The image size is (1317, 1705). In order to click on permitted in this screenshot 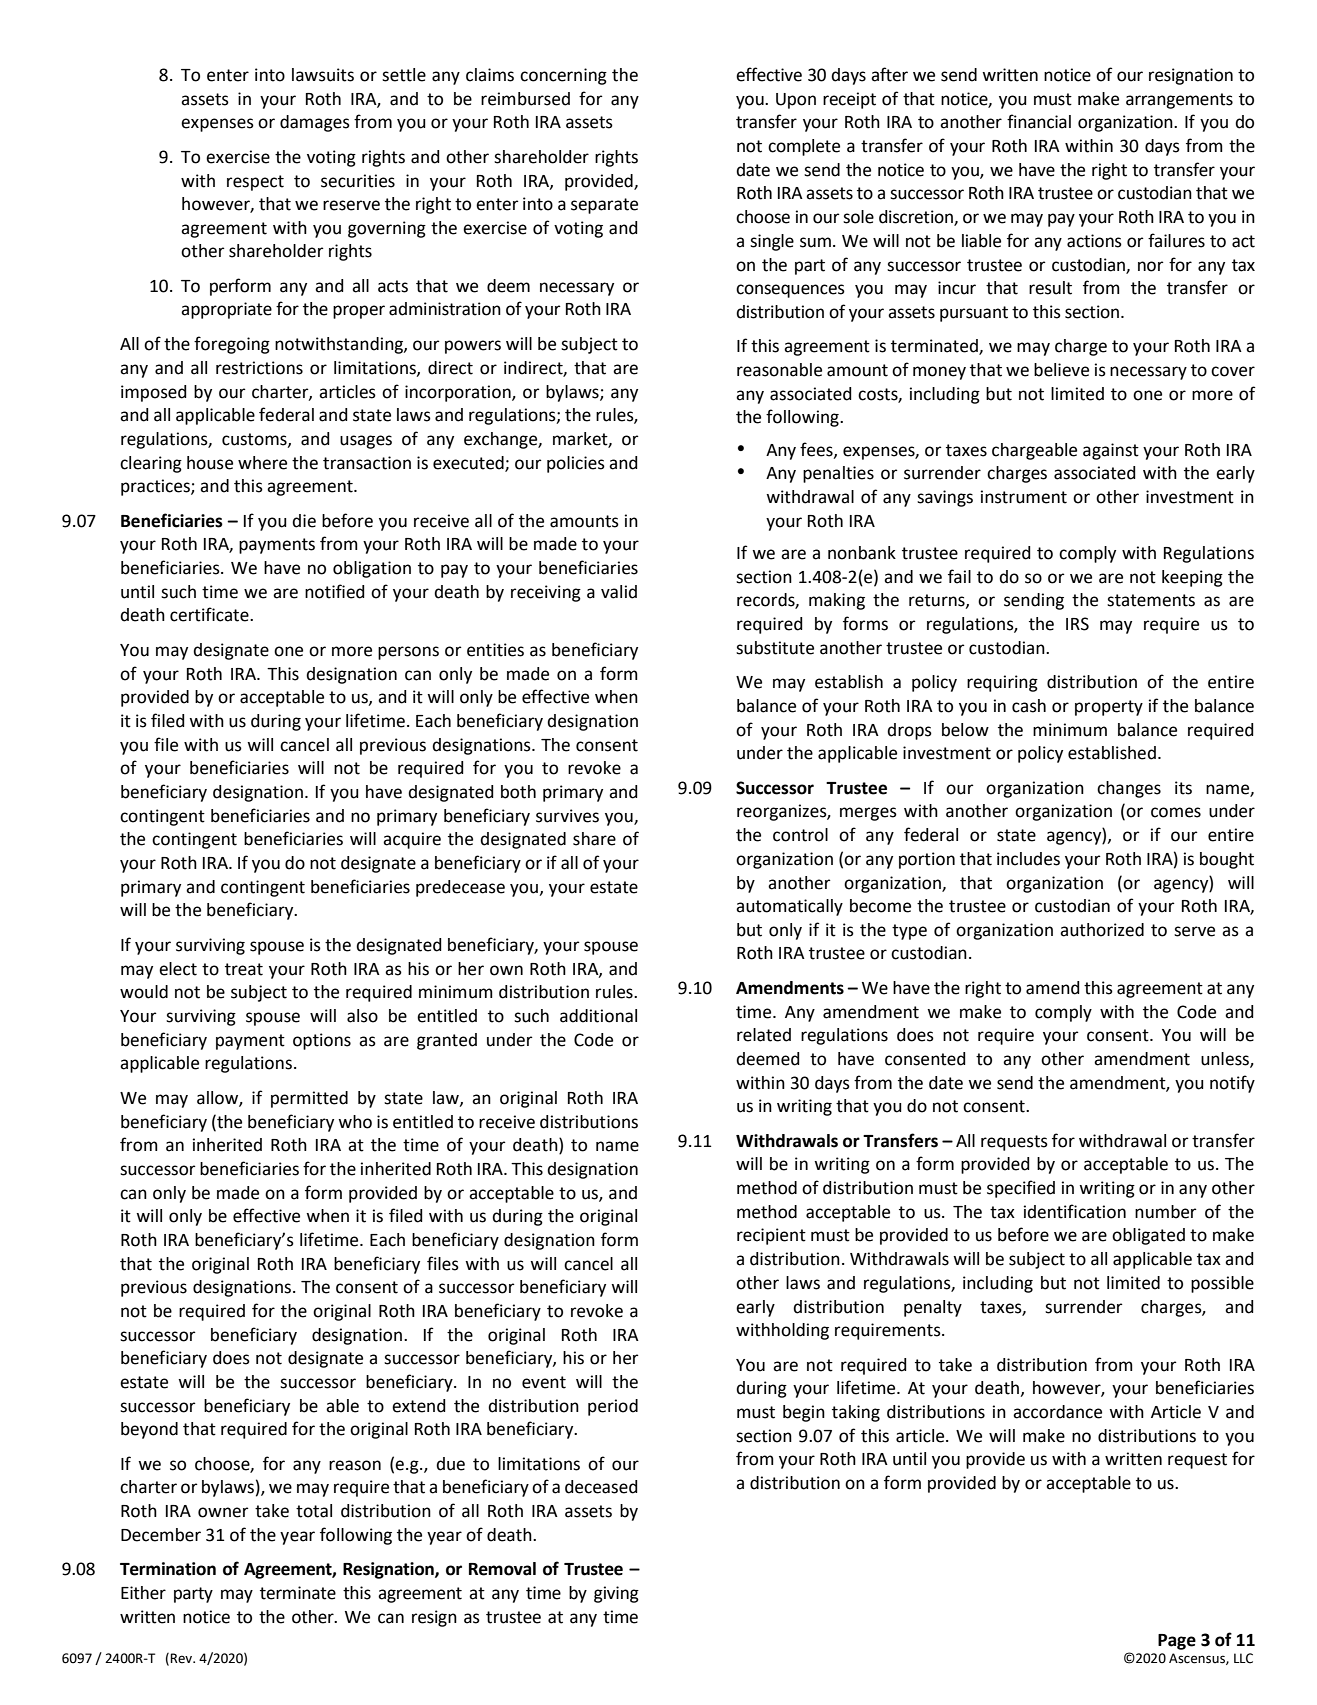, I will do `click(309, 1099)`.
